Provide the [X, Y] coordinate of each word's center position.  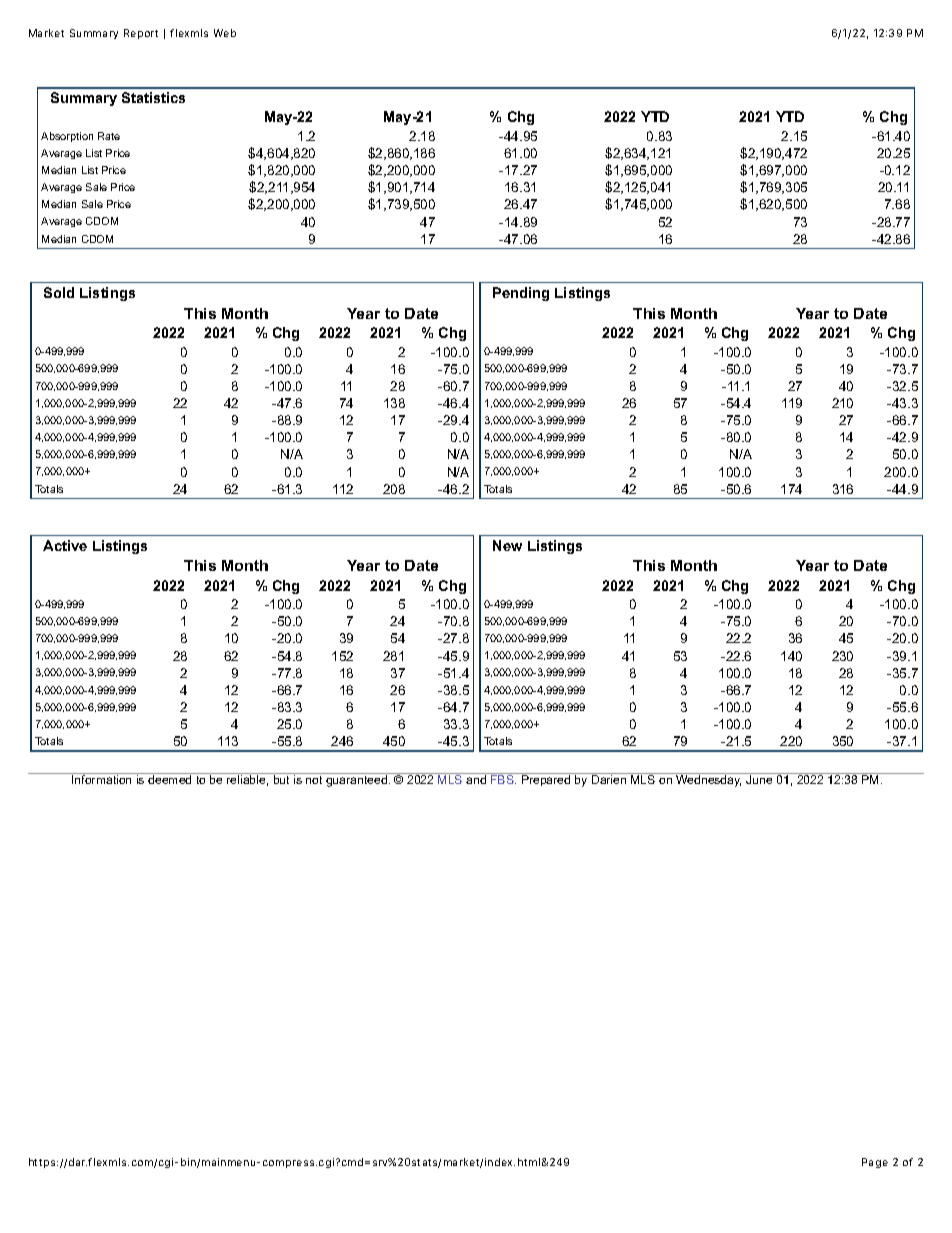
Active [65, 545]
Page [875, 1163]
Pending [521, 294]
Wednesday [708, 781]
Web [225, 33]
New [507, 545]
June [759, 779]
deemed [169, 779]
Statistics [153, 97]
